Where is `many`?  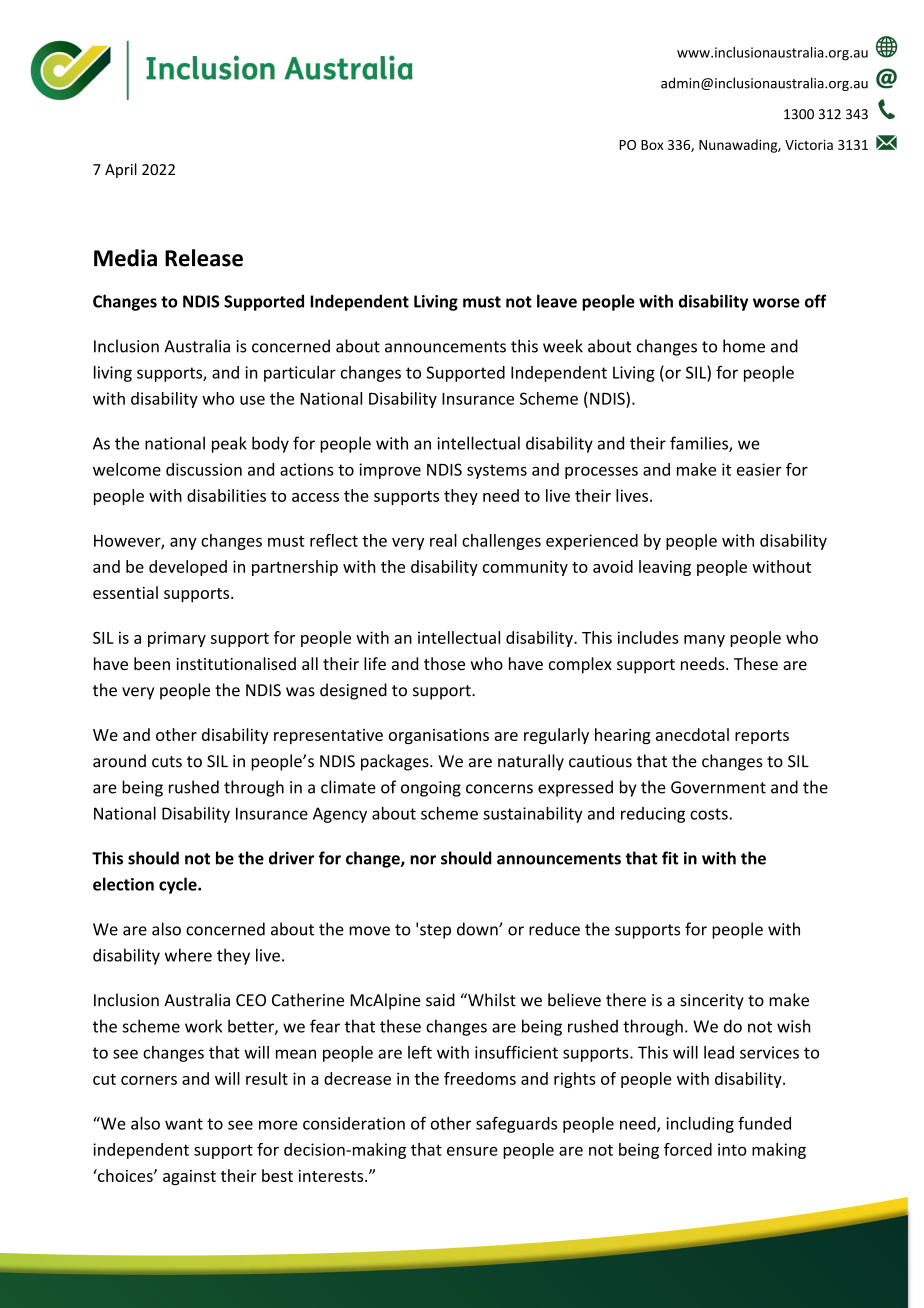 many is located at coordinates (704, 641).
